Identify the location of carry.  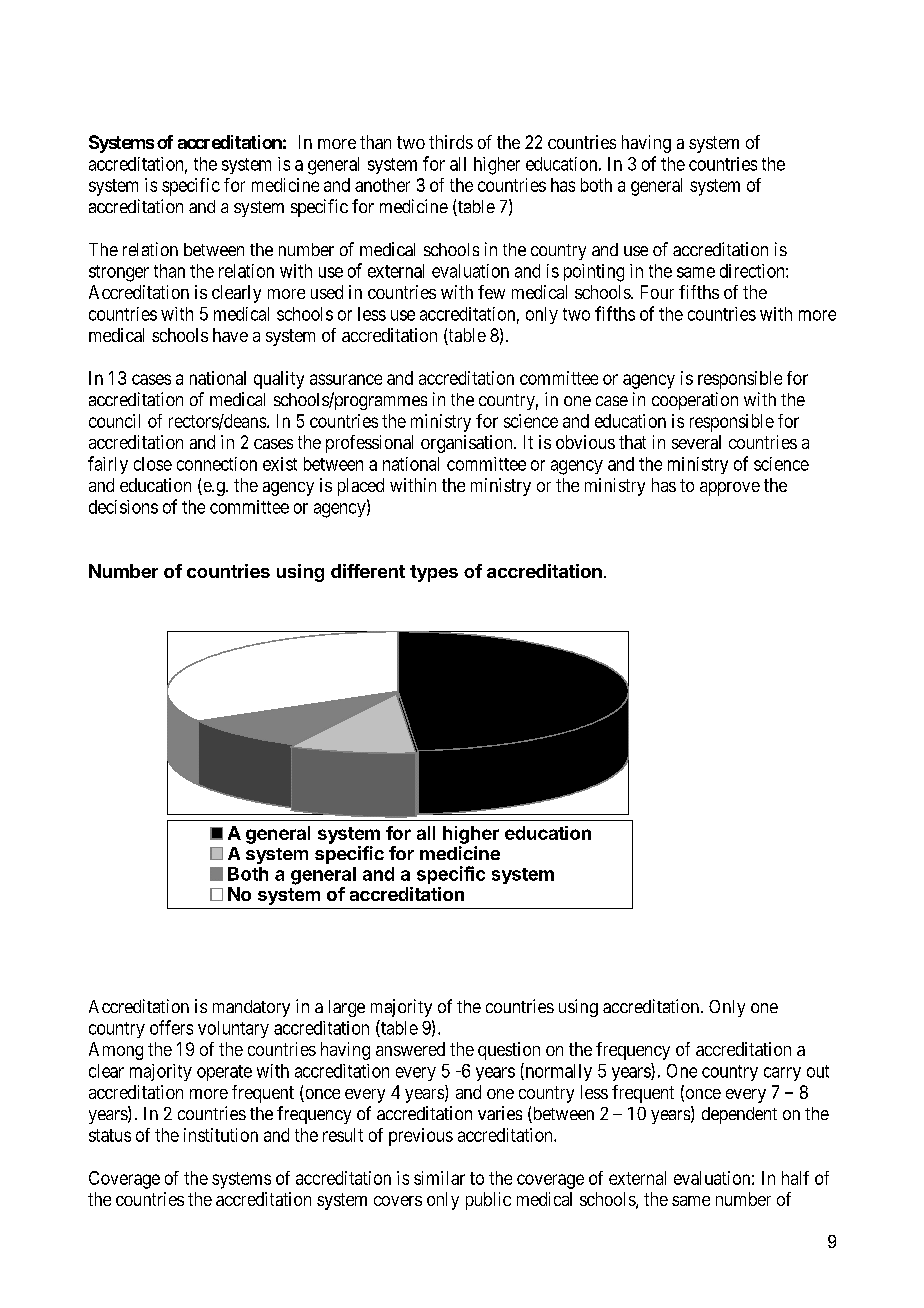
(782, 1074).
